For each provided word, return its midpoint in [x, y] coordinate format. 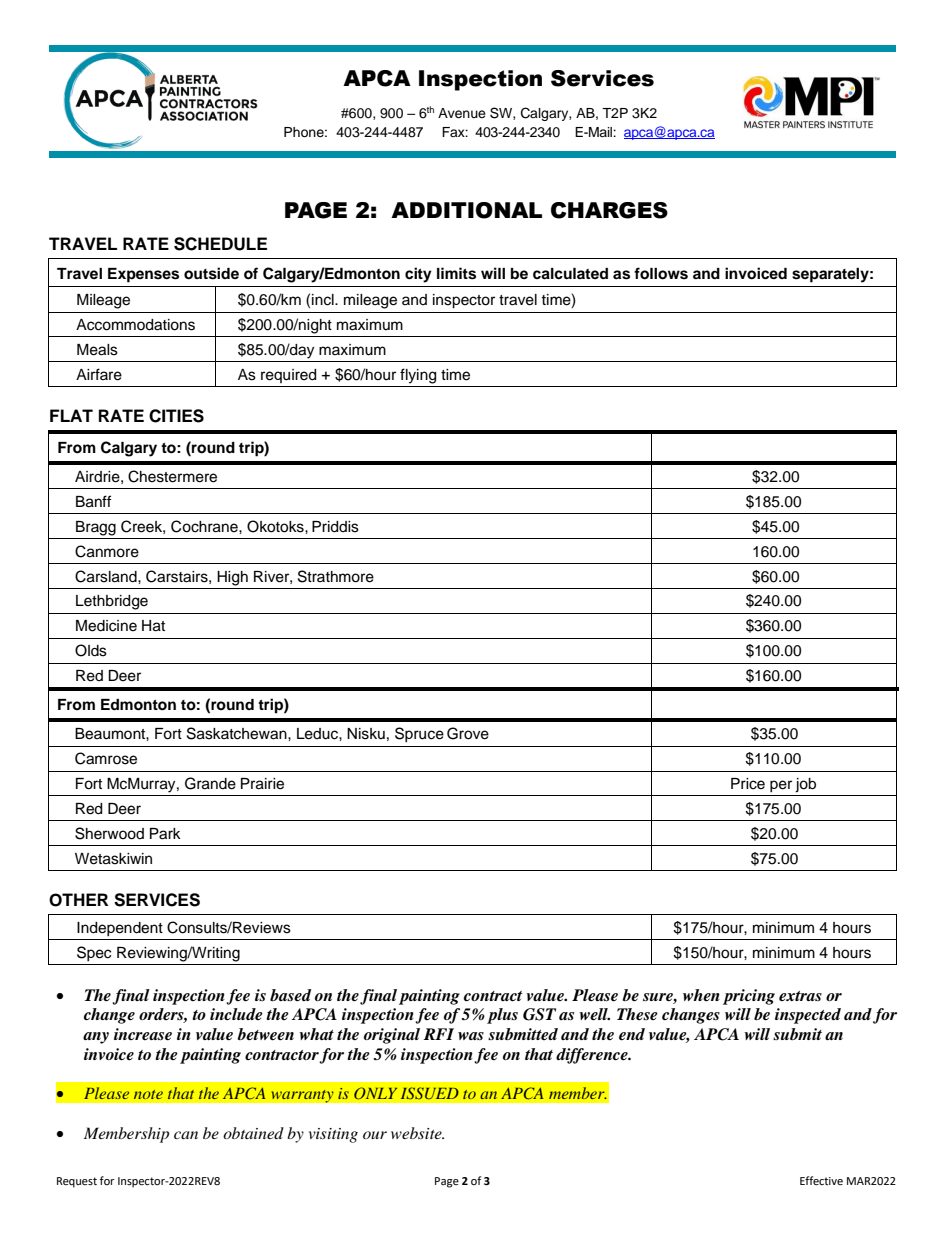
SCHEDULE [220, 244]
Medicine [106, 626]
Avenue [462, 113]
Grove [468, 733]
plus [502, 1016]
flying [418, 376]
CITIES [176, 416]
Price [748, 784]
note [148, 1094]
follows [661, 273]
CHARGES [609, 210]
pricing [749, 997]
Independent [120, 929]
